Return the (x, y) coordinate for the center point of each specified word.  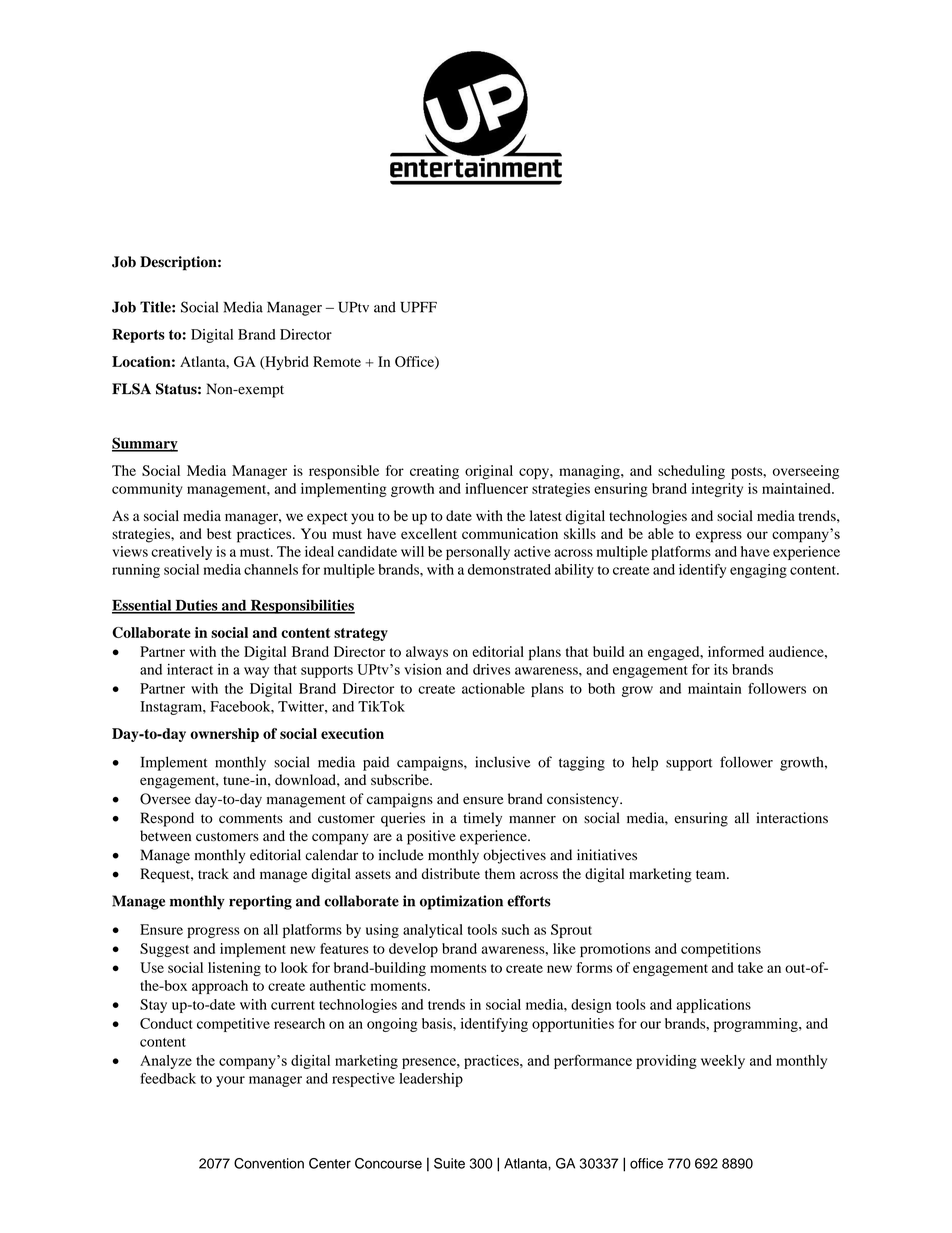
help (645, 763)
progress (213, 932)
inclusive (502, 762)
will (412, 551)
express (719, 537)
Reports (138, 336)
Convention (269, 1163)
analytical (433, 931)
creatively (181, 553)
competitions (721, 950)
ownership (224, 735)
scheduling (691, 472)
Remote (337, 361)
